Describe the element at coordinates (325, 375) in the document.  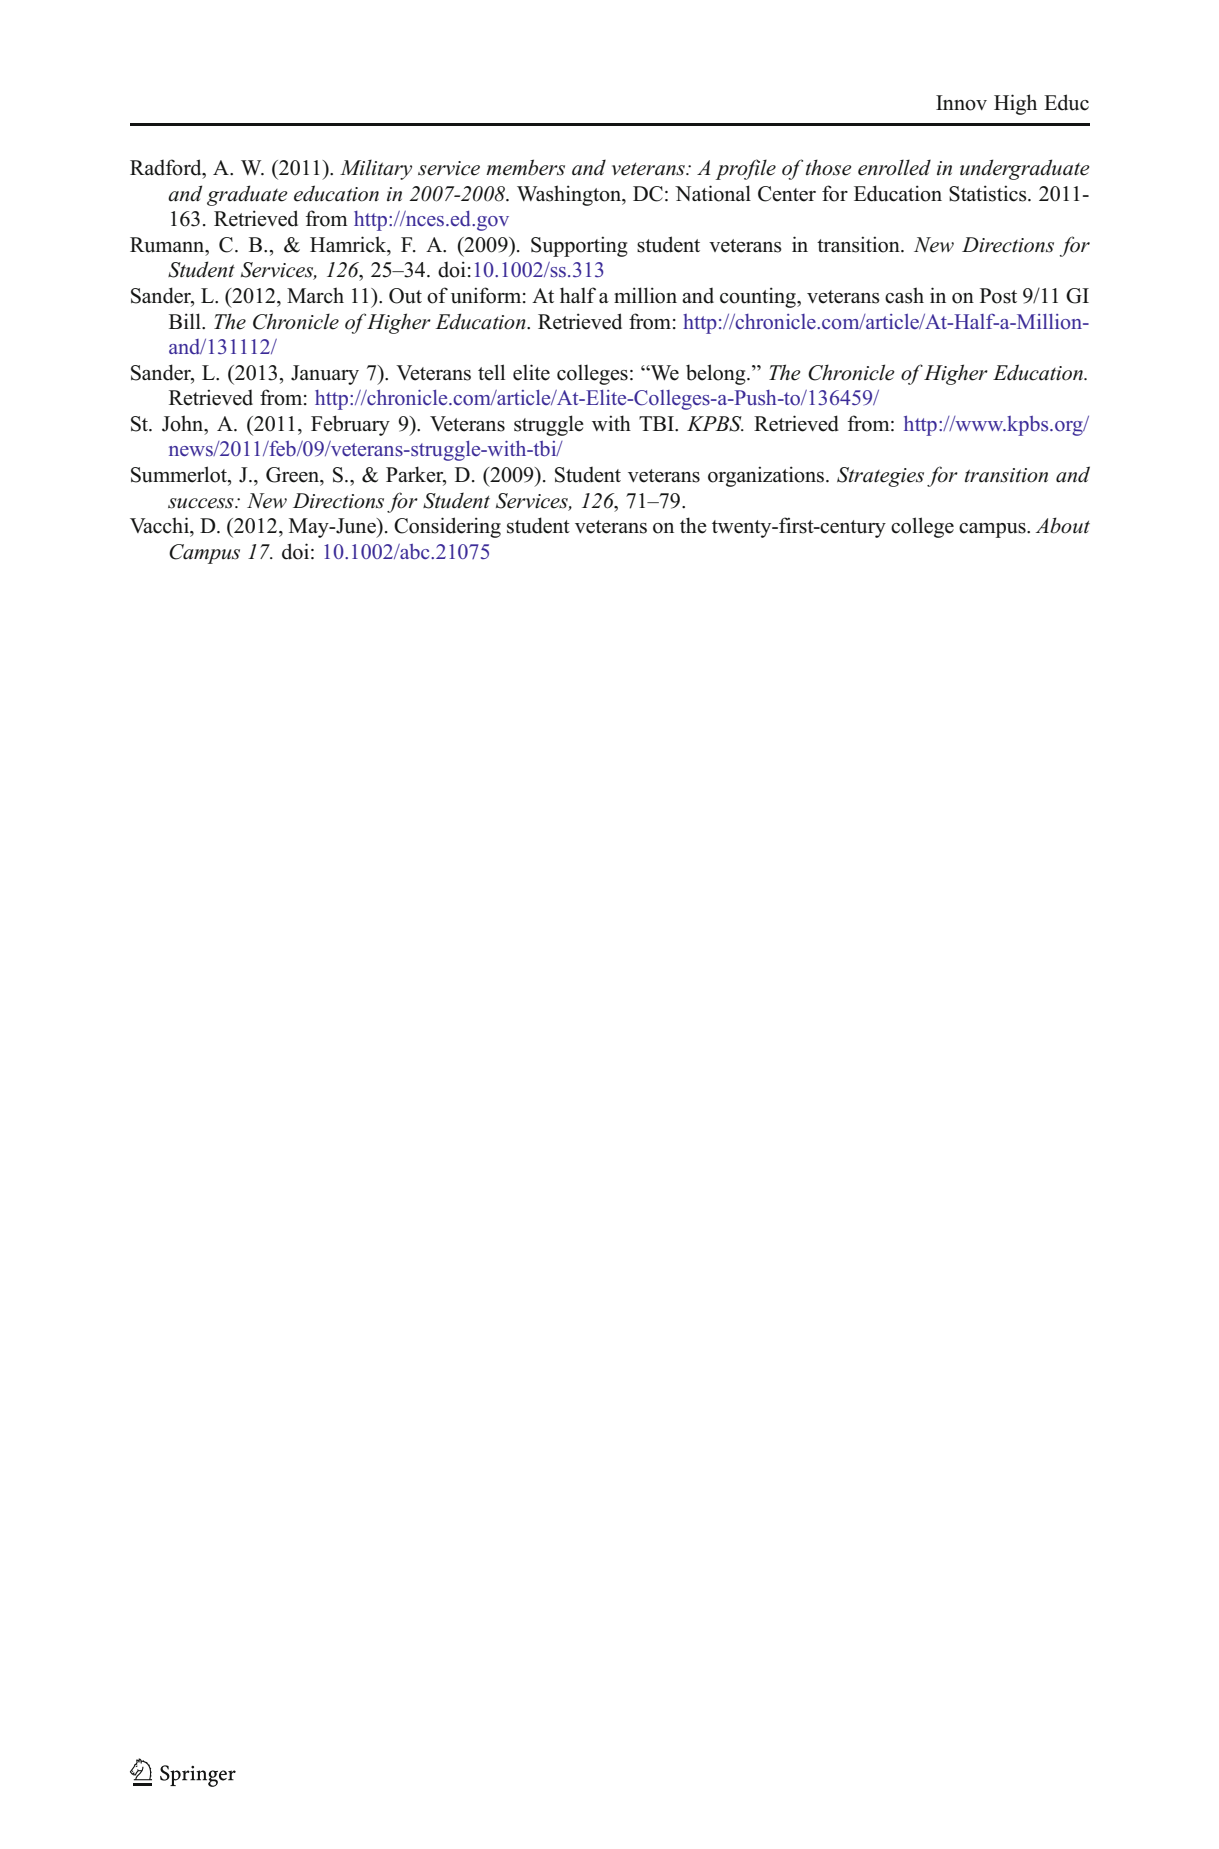
I see `January` at that location.
